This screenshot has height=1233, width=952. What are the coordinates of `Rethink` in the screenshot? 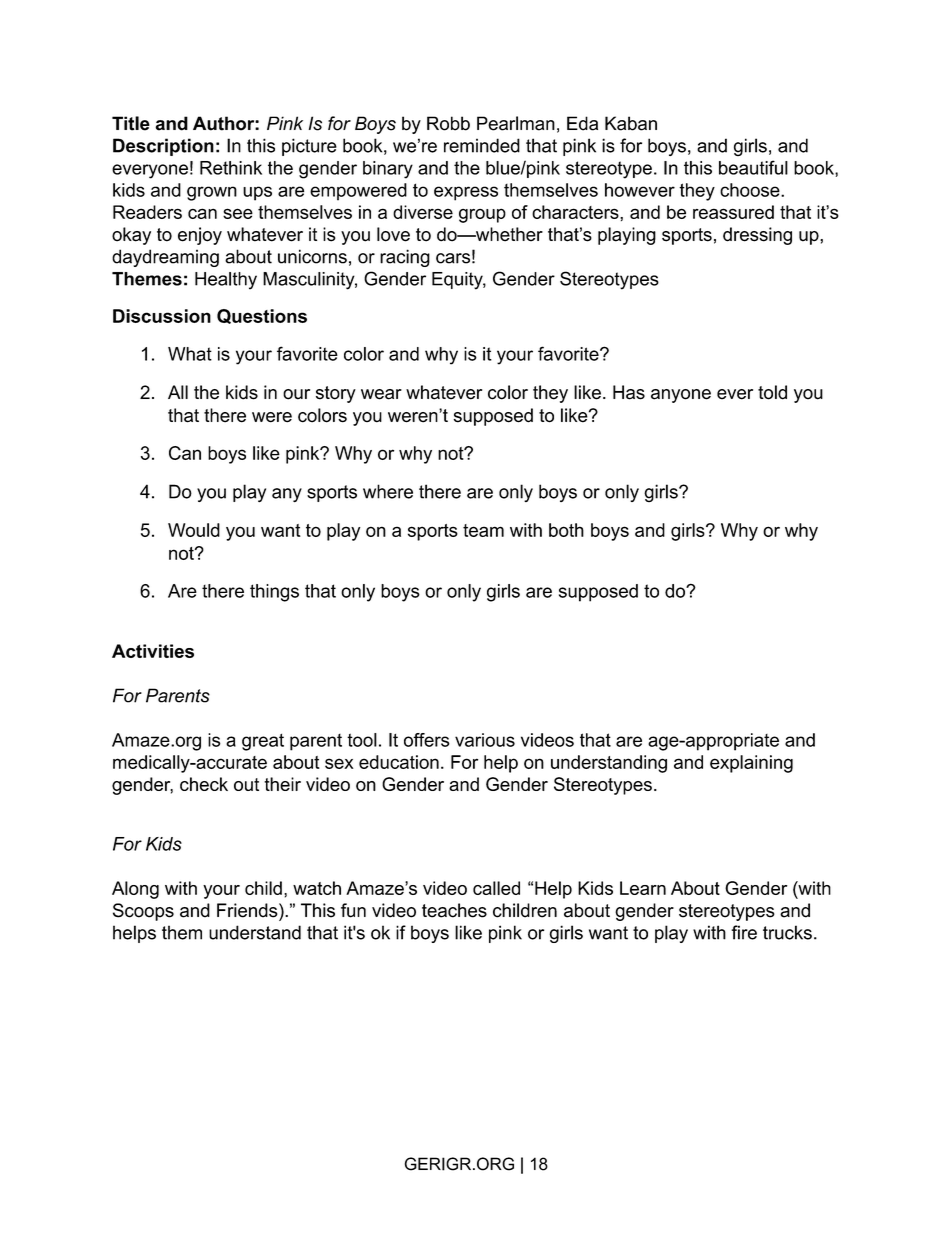 It's located at (231, 168).
